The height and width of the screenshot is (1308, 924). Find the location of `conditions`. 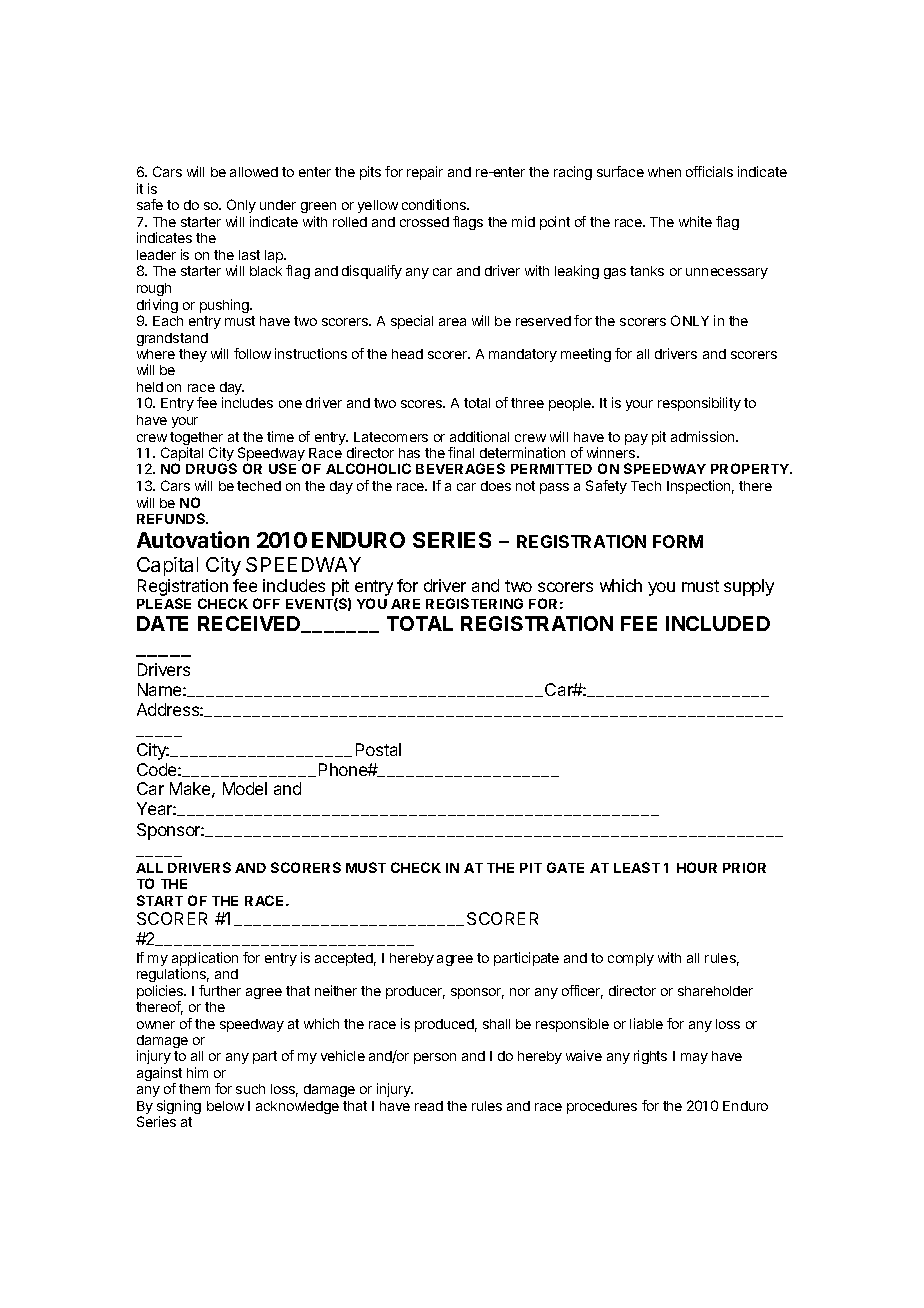

conditions is located at coordinates (435, 204).
